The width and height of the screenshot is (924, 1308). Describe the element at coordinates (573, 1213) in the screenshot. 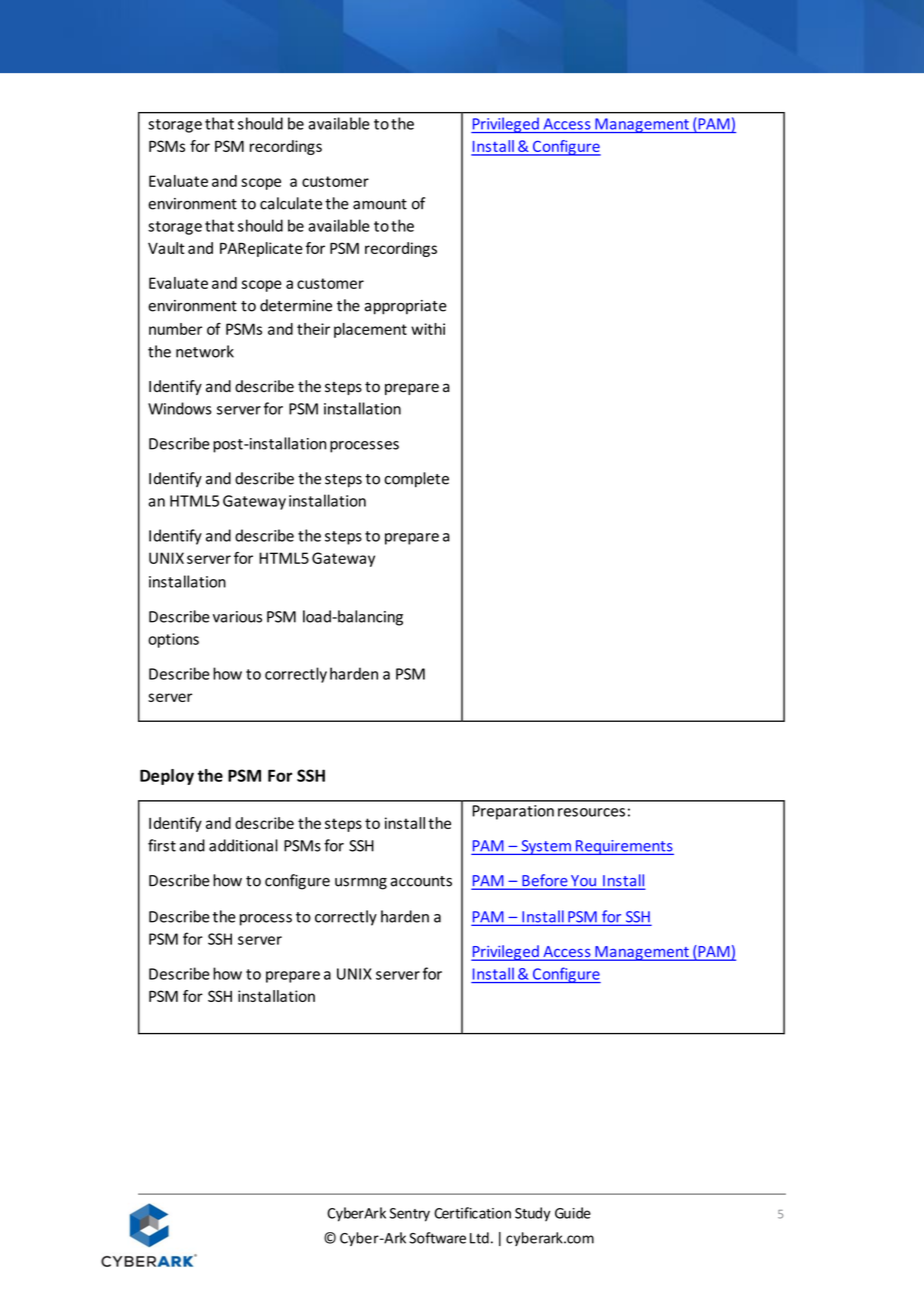

I see `Guide` at that location.
